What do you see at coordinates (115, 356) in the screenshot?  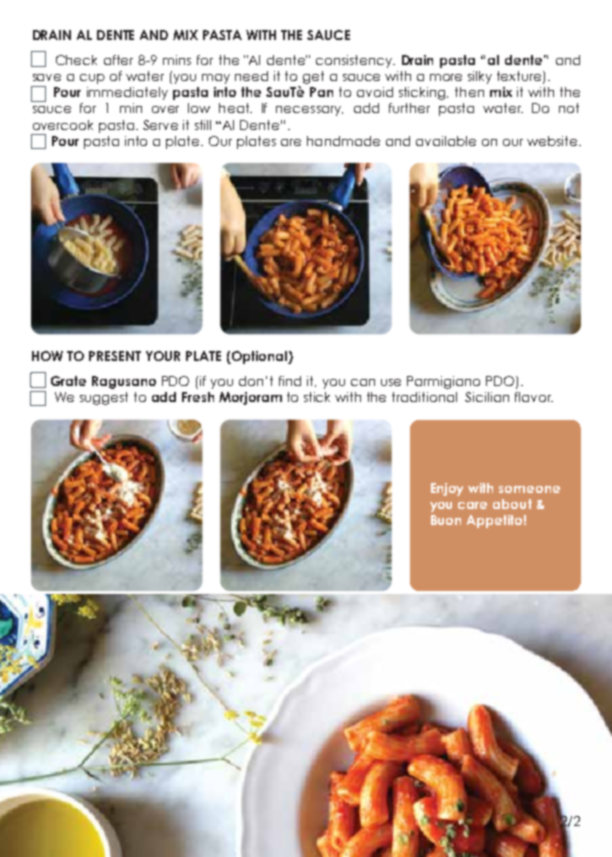 I see `PRESENT` at bounding box center [115, 356].
